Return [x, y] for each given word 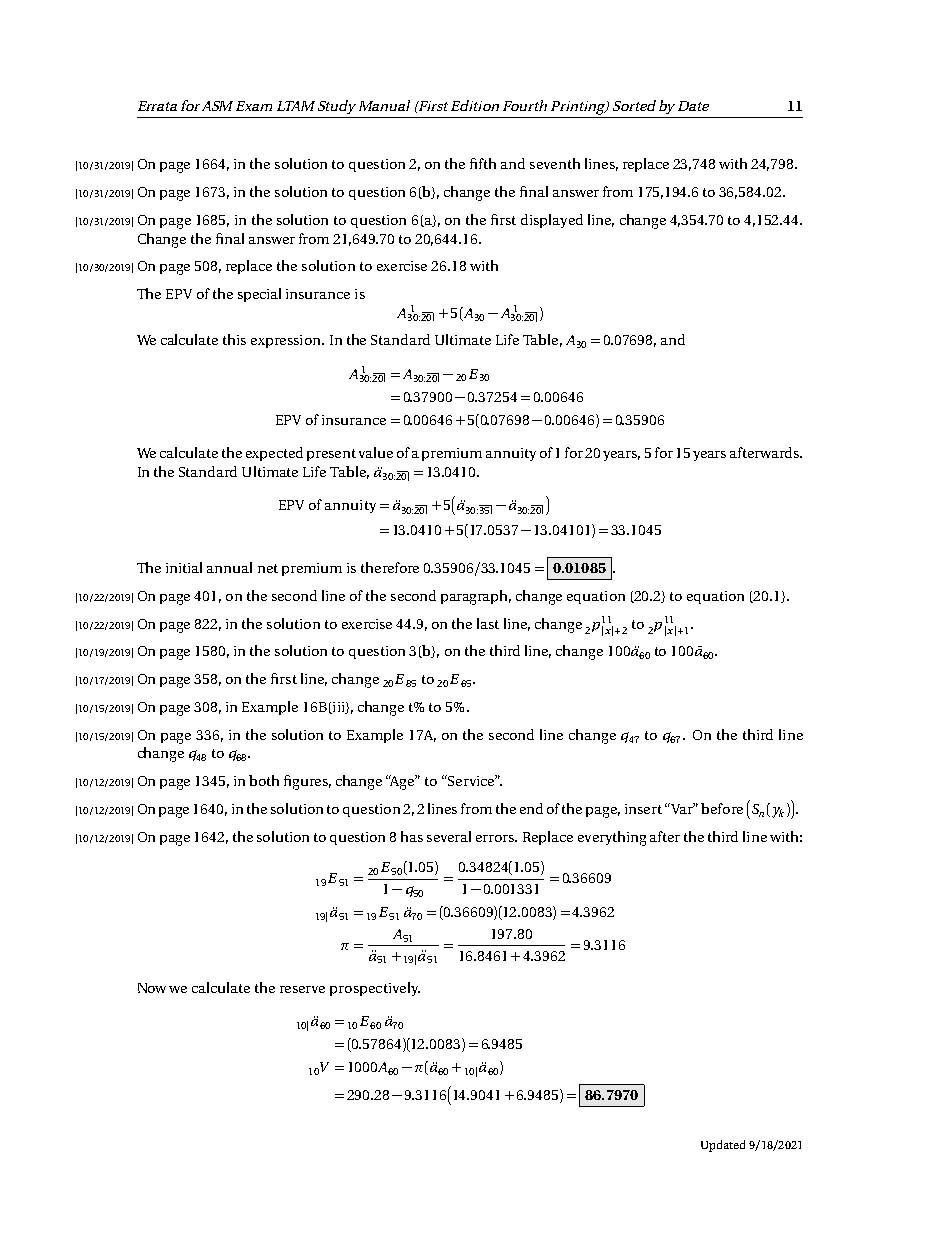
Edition [475, 105]
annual [229, 567]
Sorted [634, 105]
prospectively [375, 989]
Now [152, 988]
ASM [217, 106]
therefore [390, 567]
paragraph [476, 597]
